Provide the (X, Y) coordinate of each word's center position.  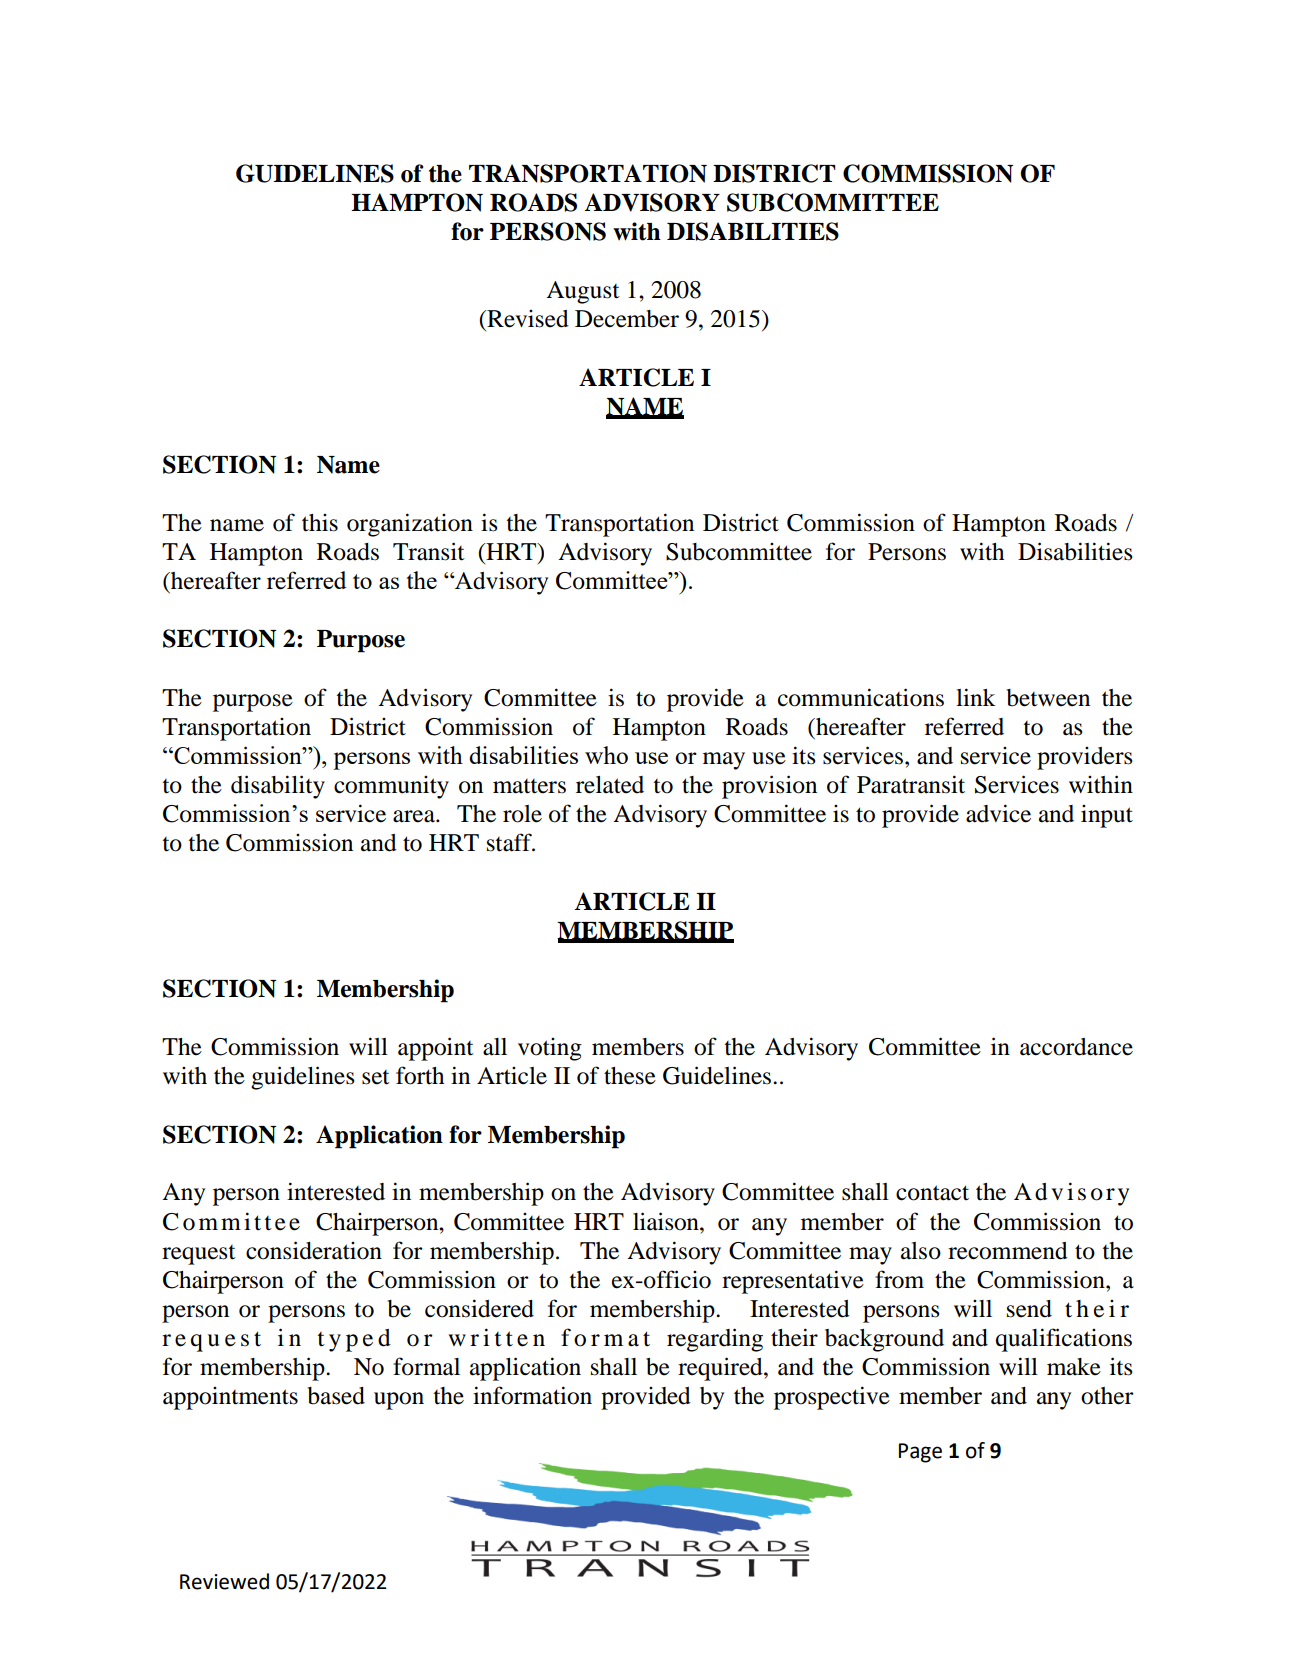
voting (550, 1049)
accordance (1076, 1047)
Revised (527, 319)
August (583, 292)
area (415, 816)
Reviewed (224, 1581)
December (627, 319)
